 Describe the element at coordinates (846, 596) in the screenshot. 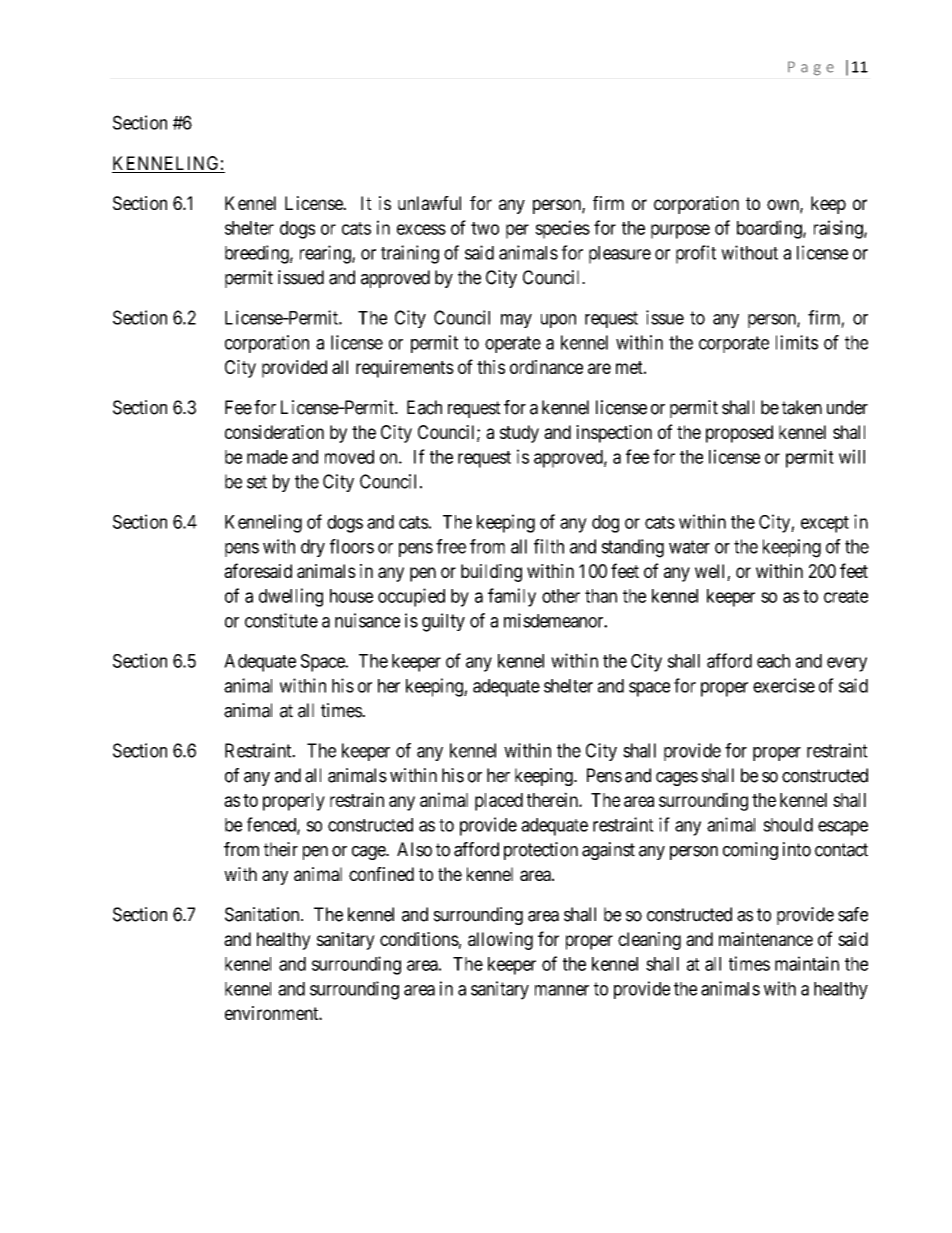

I see `create` at that location.
